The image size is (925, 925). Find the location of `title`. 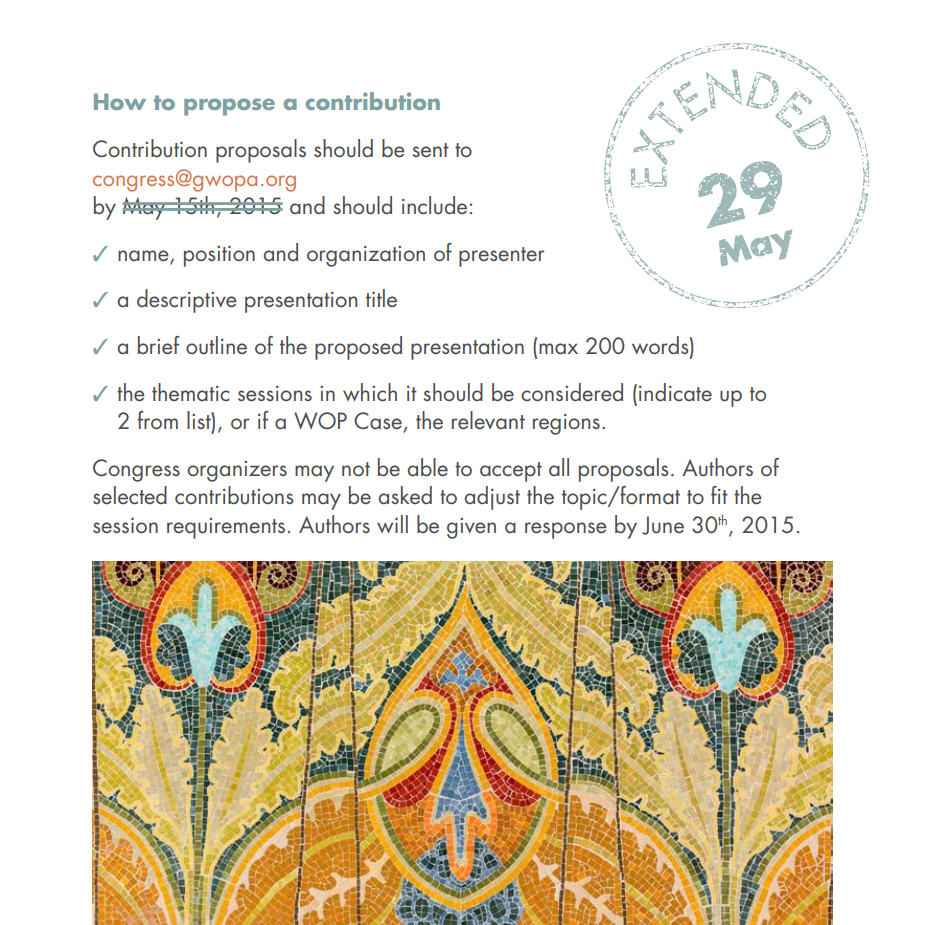

title is located at coordinates (381, 298).
